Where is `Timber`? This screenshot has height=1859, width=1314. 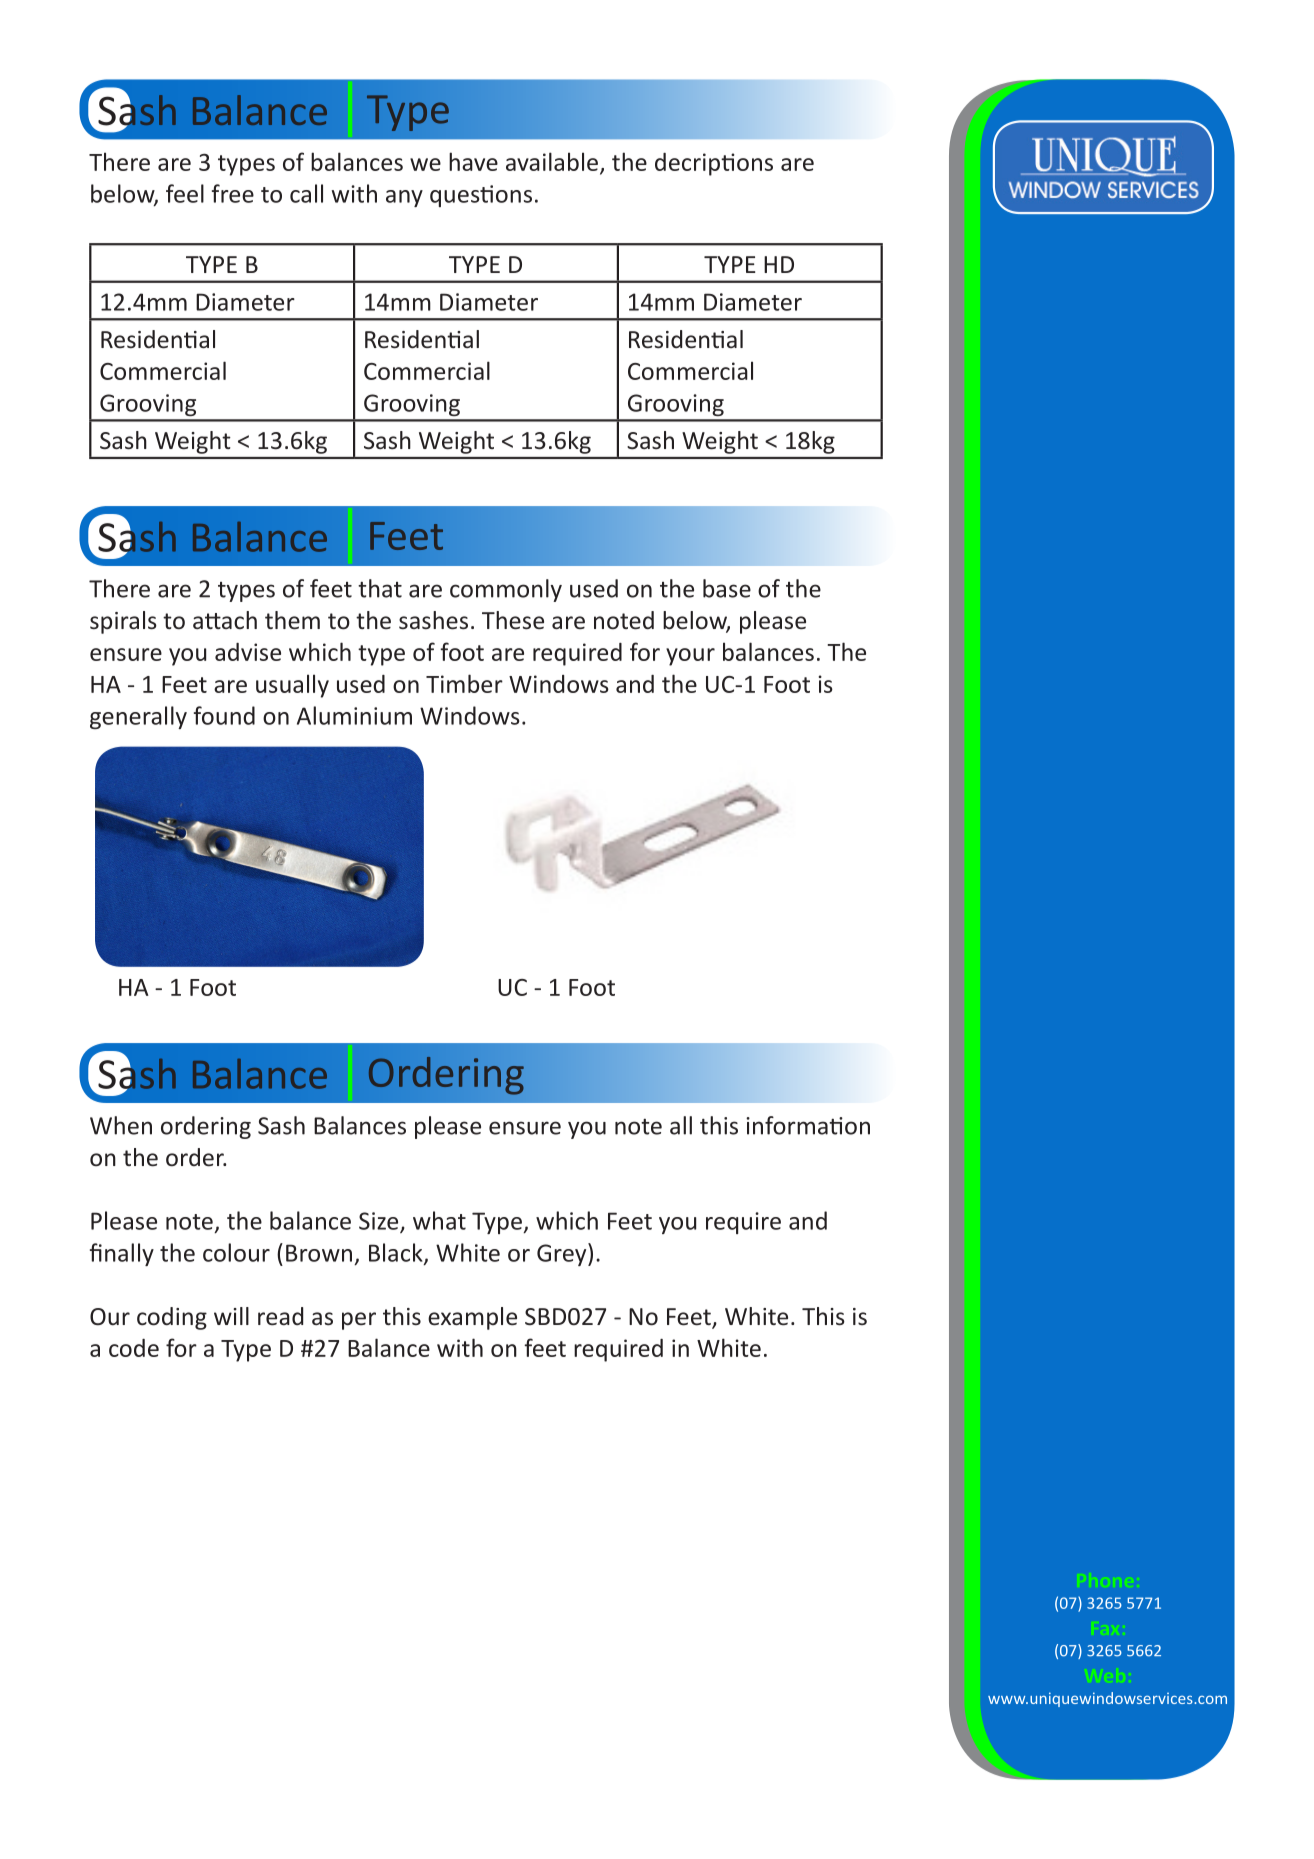
Timber is located at coordinates (464, 683).
